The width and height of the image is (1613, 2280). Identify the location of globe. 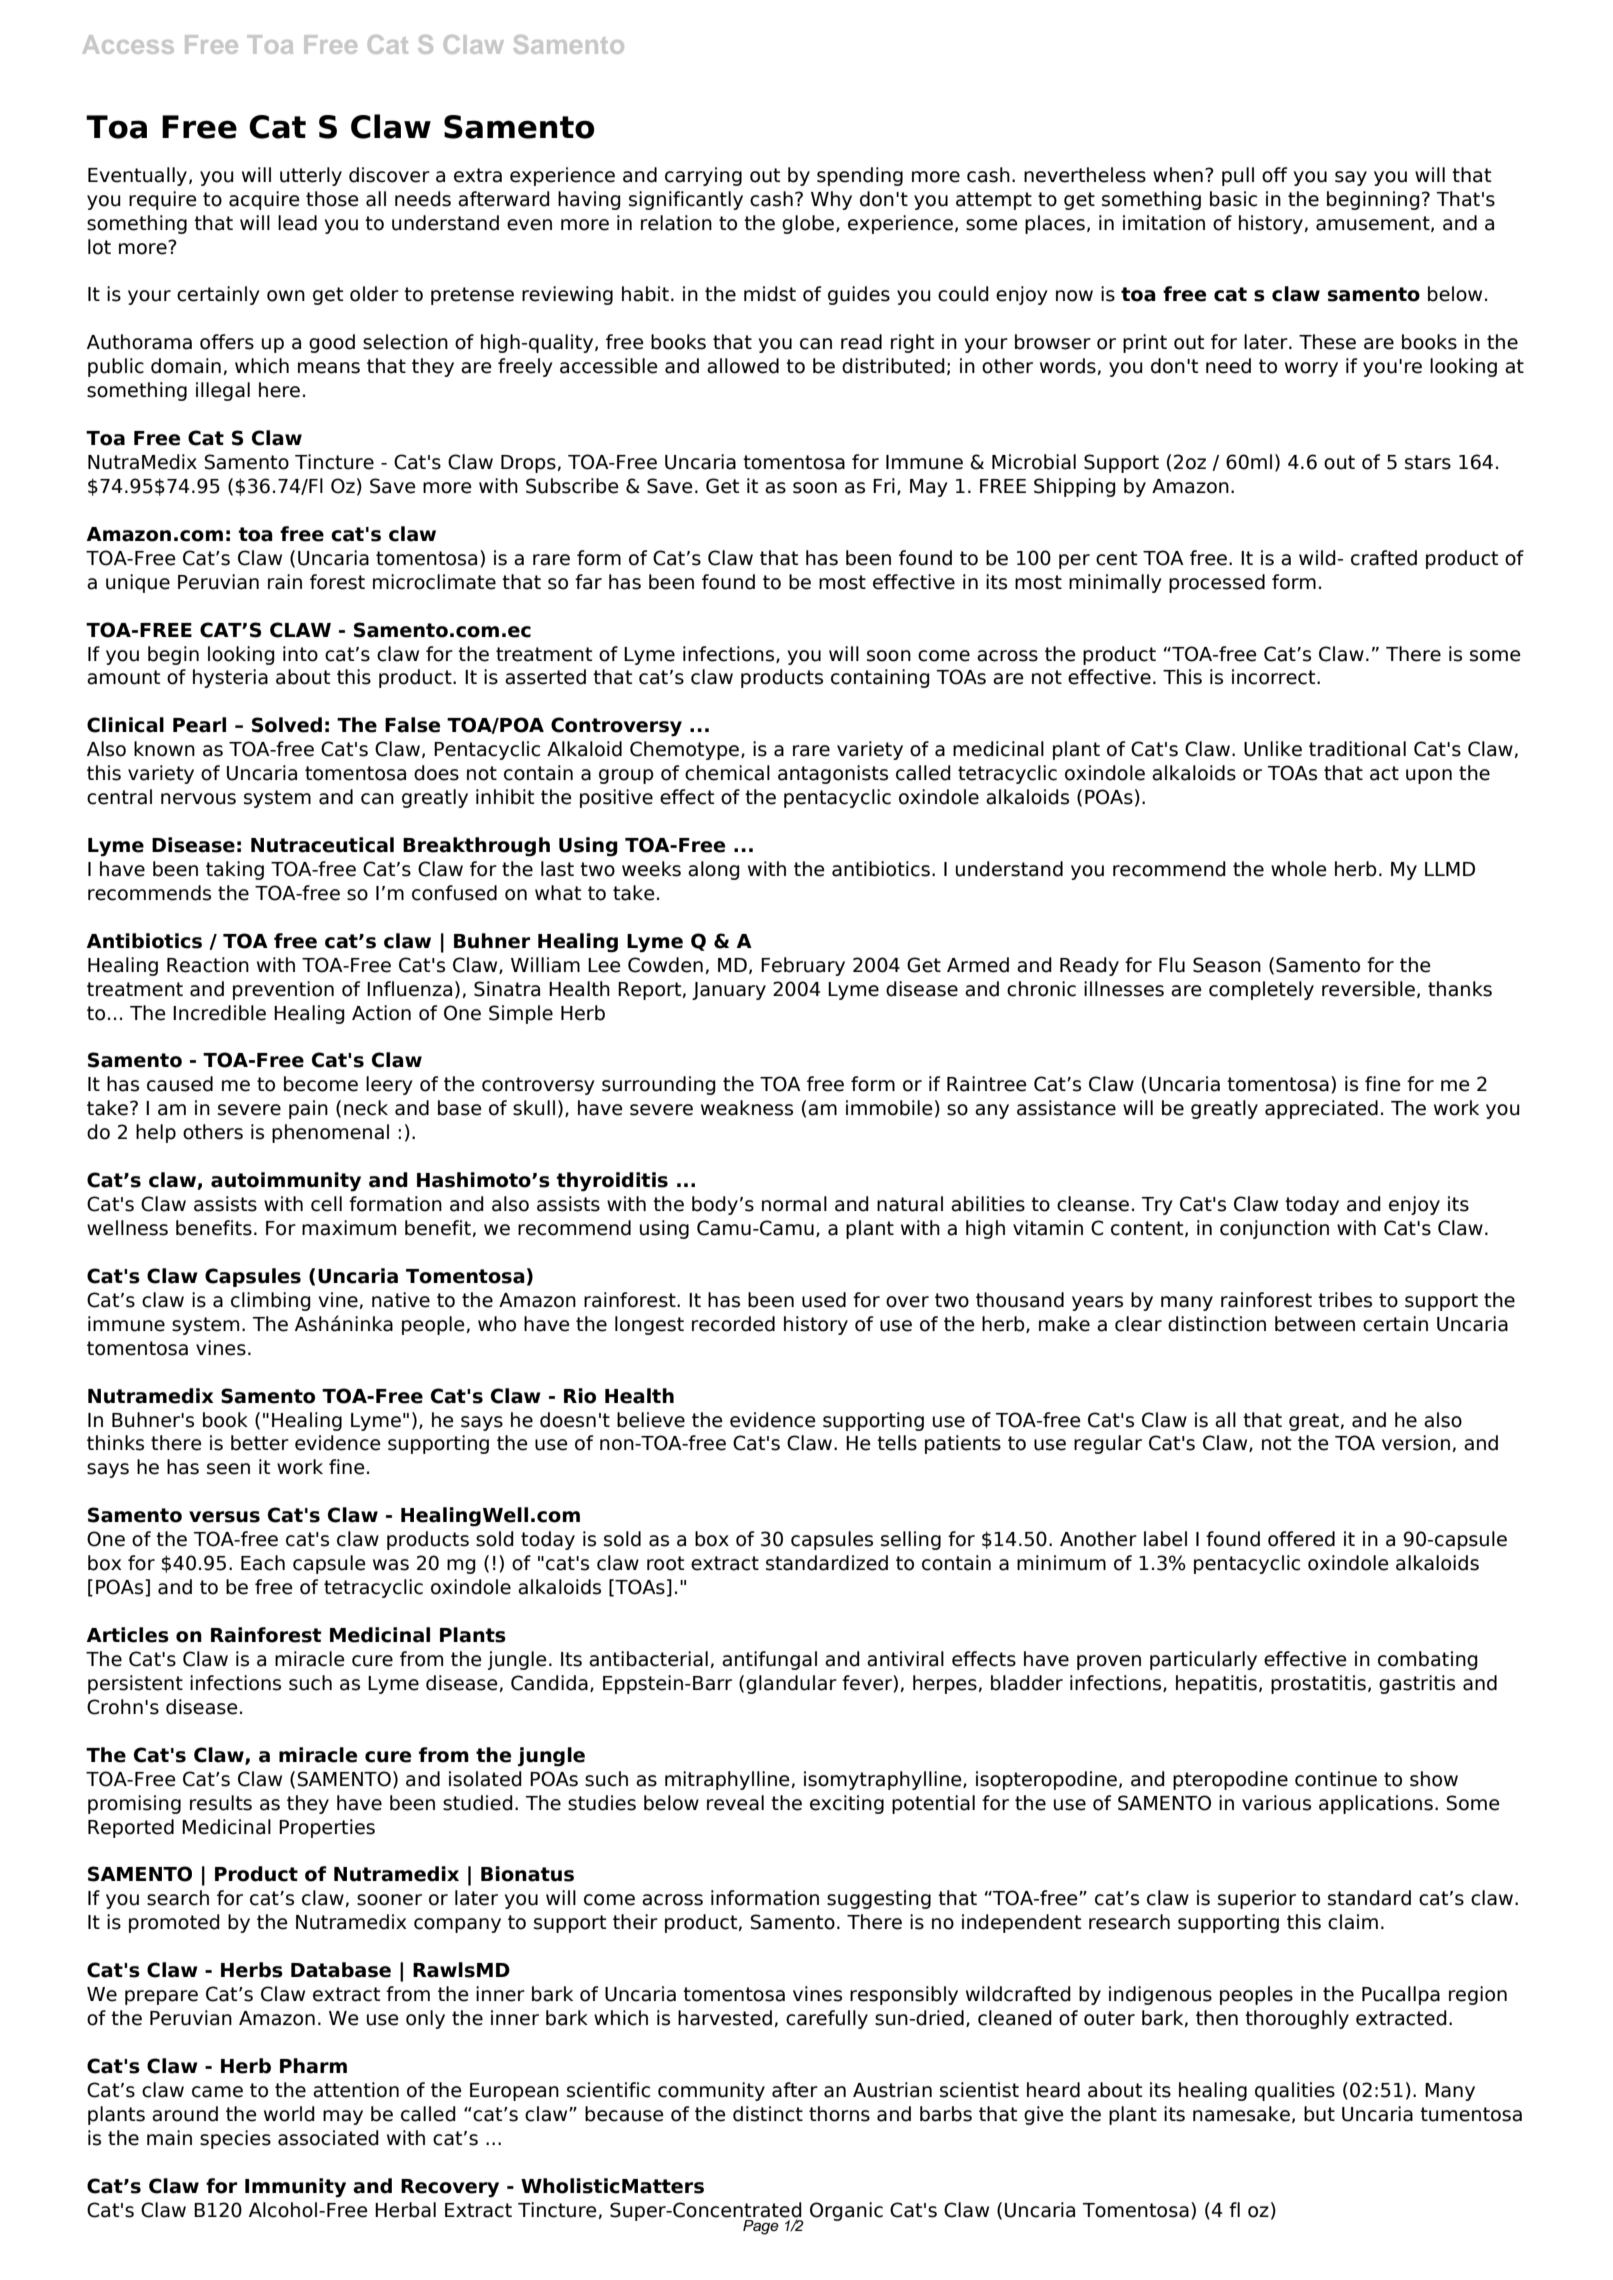
(809, 224).
